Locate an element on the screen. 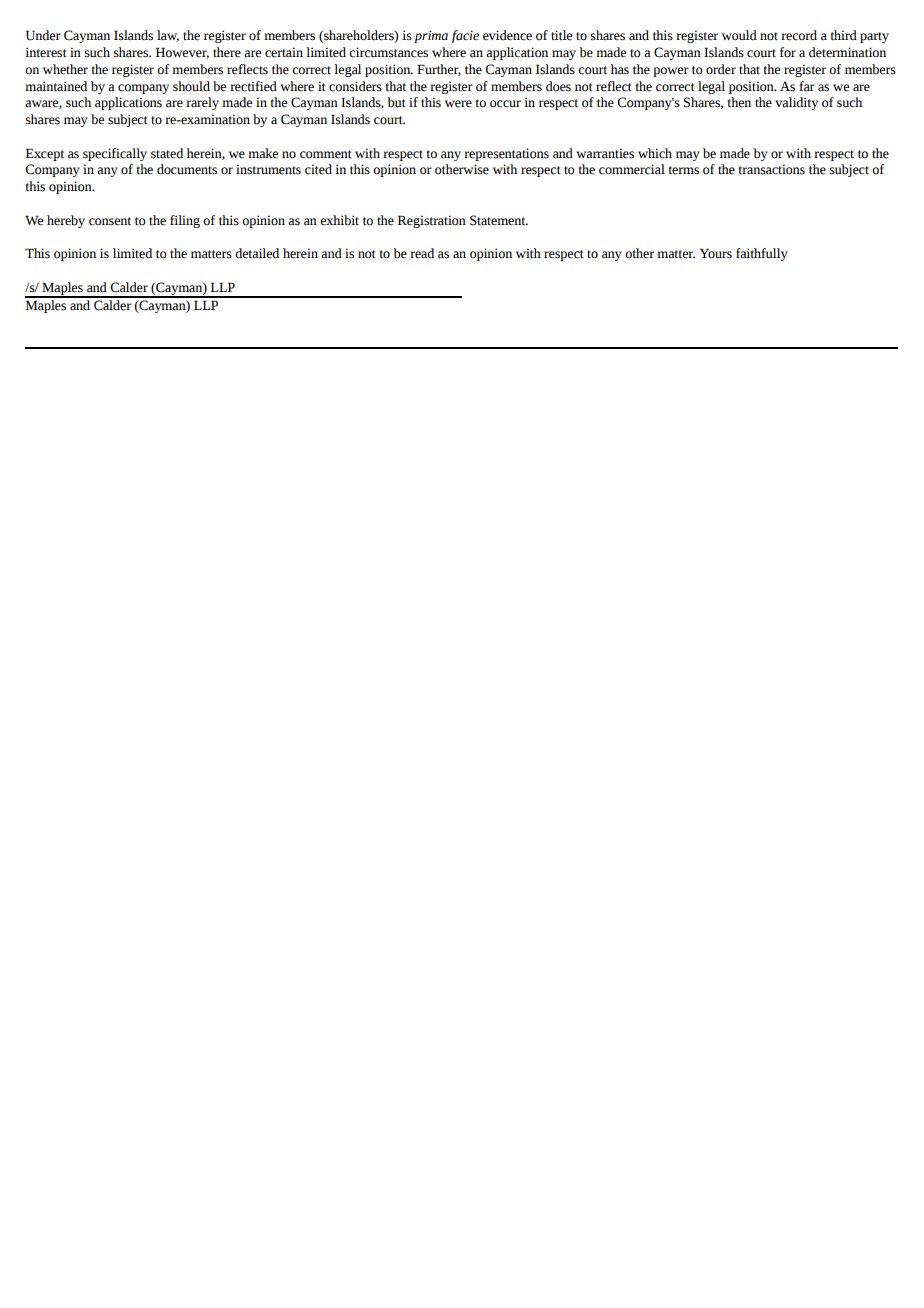 Image resolution: width=924 pixels, height=1308 pixels. detailed is located at coordinates (257, 253).
